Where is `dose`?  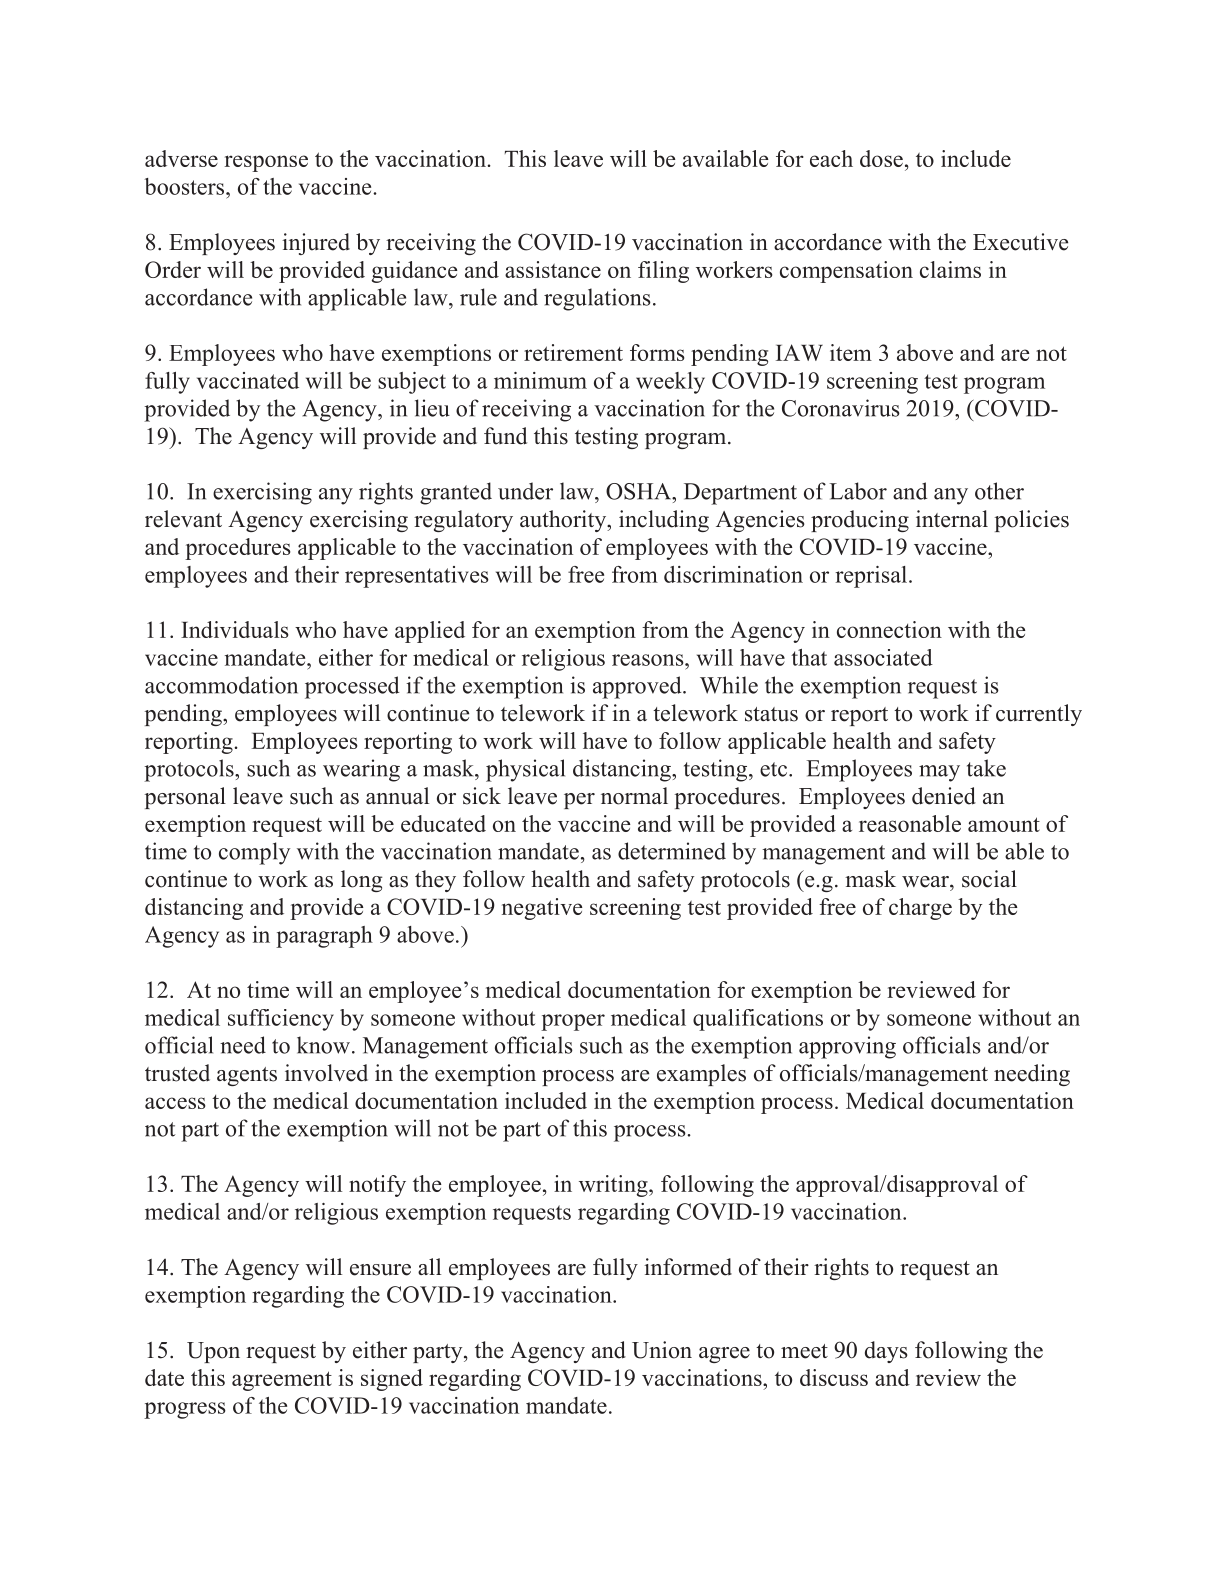
dose is located at coordinates (881, 158).
